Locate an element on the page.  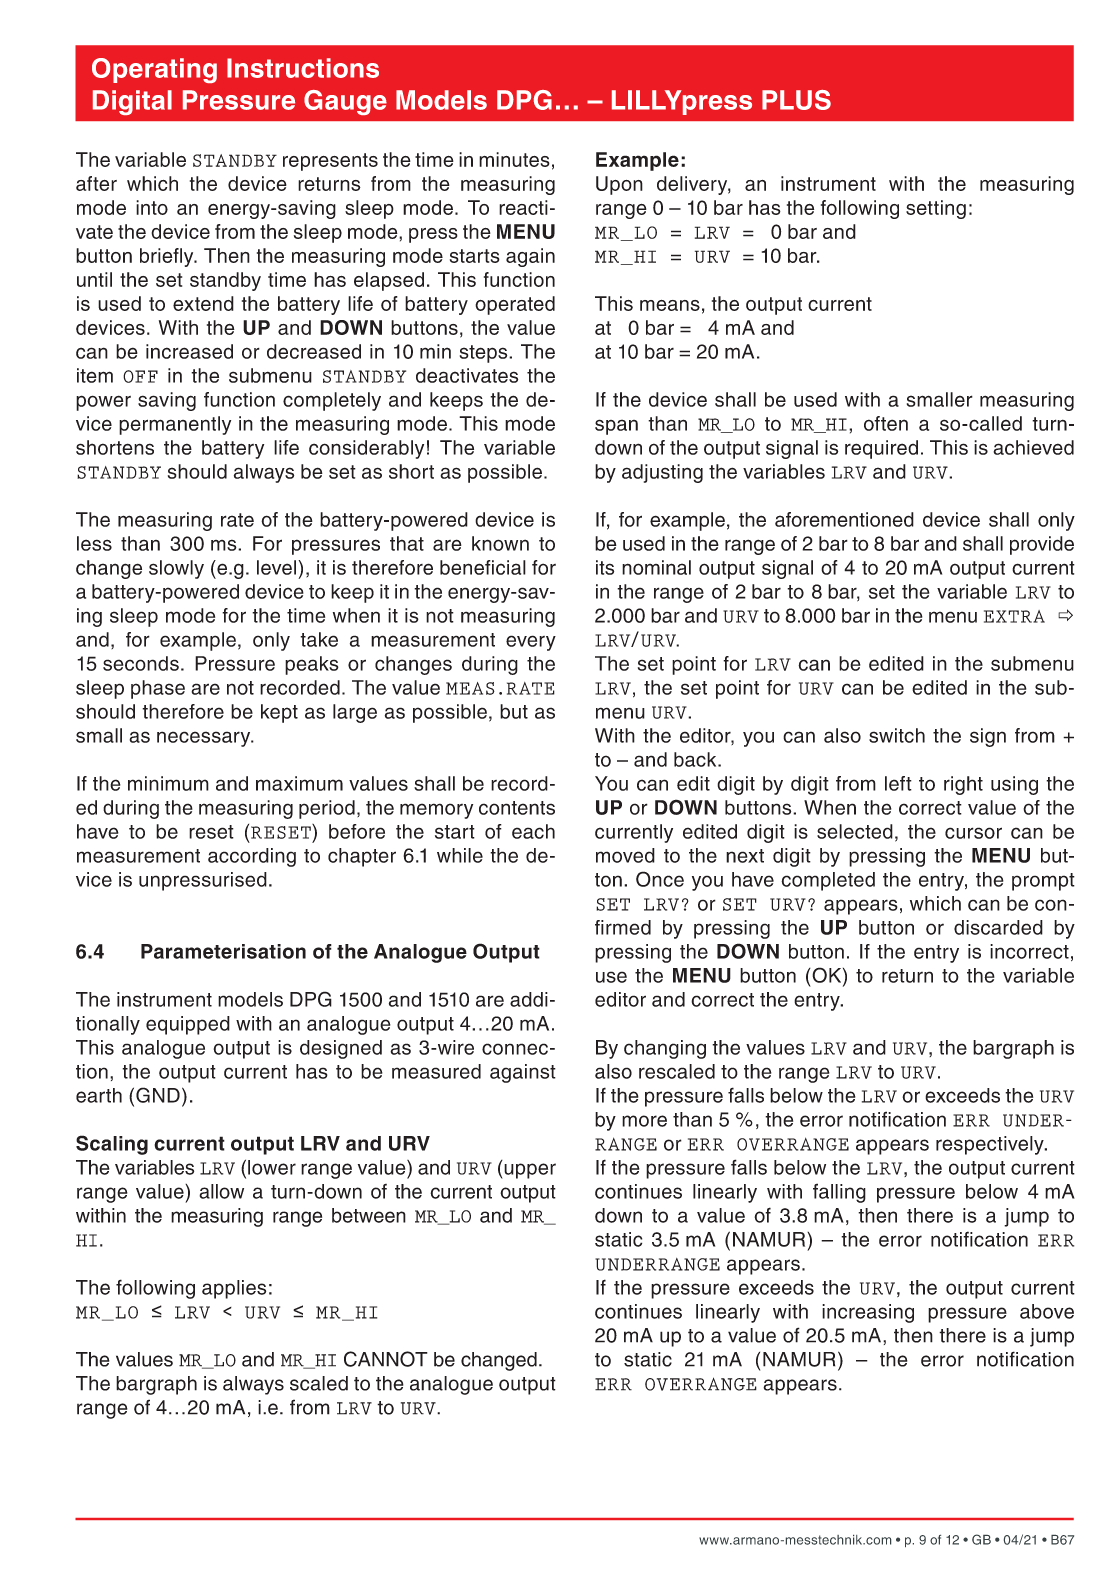
slowly is located at coordinates (176, 569).
